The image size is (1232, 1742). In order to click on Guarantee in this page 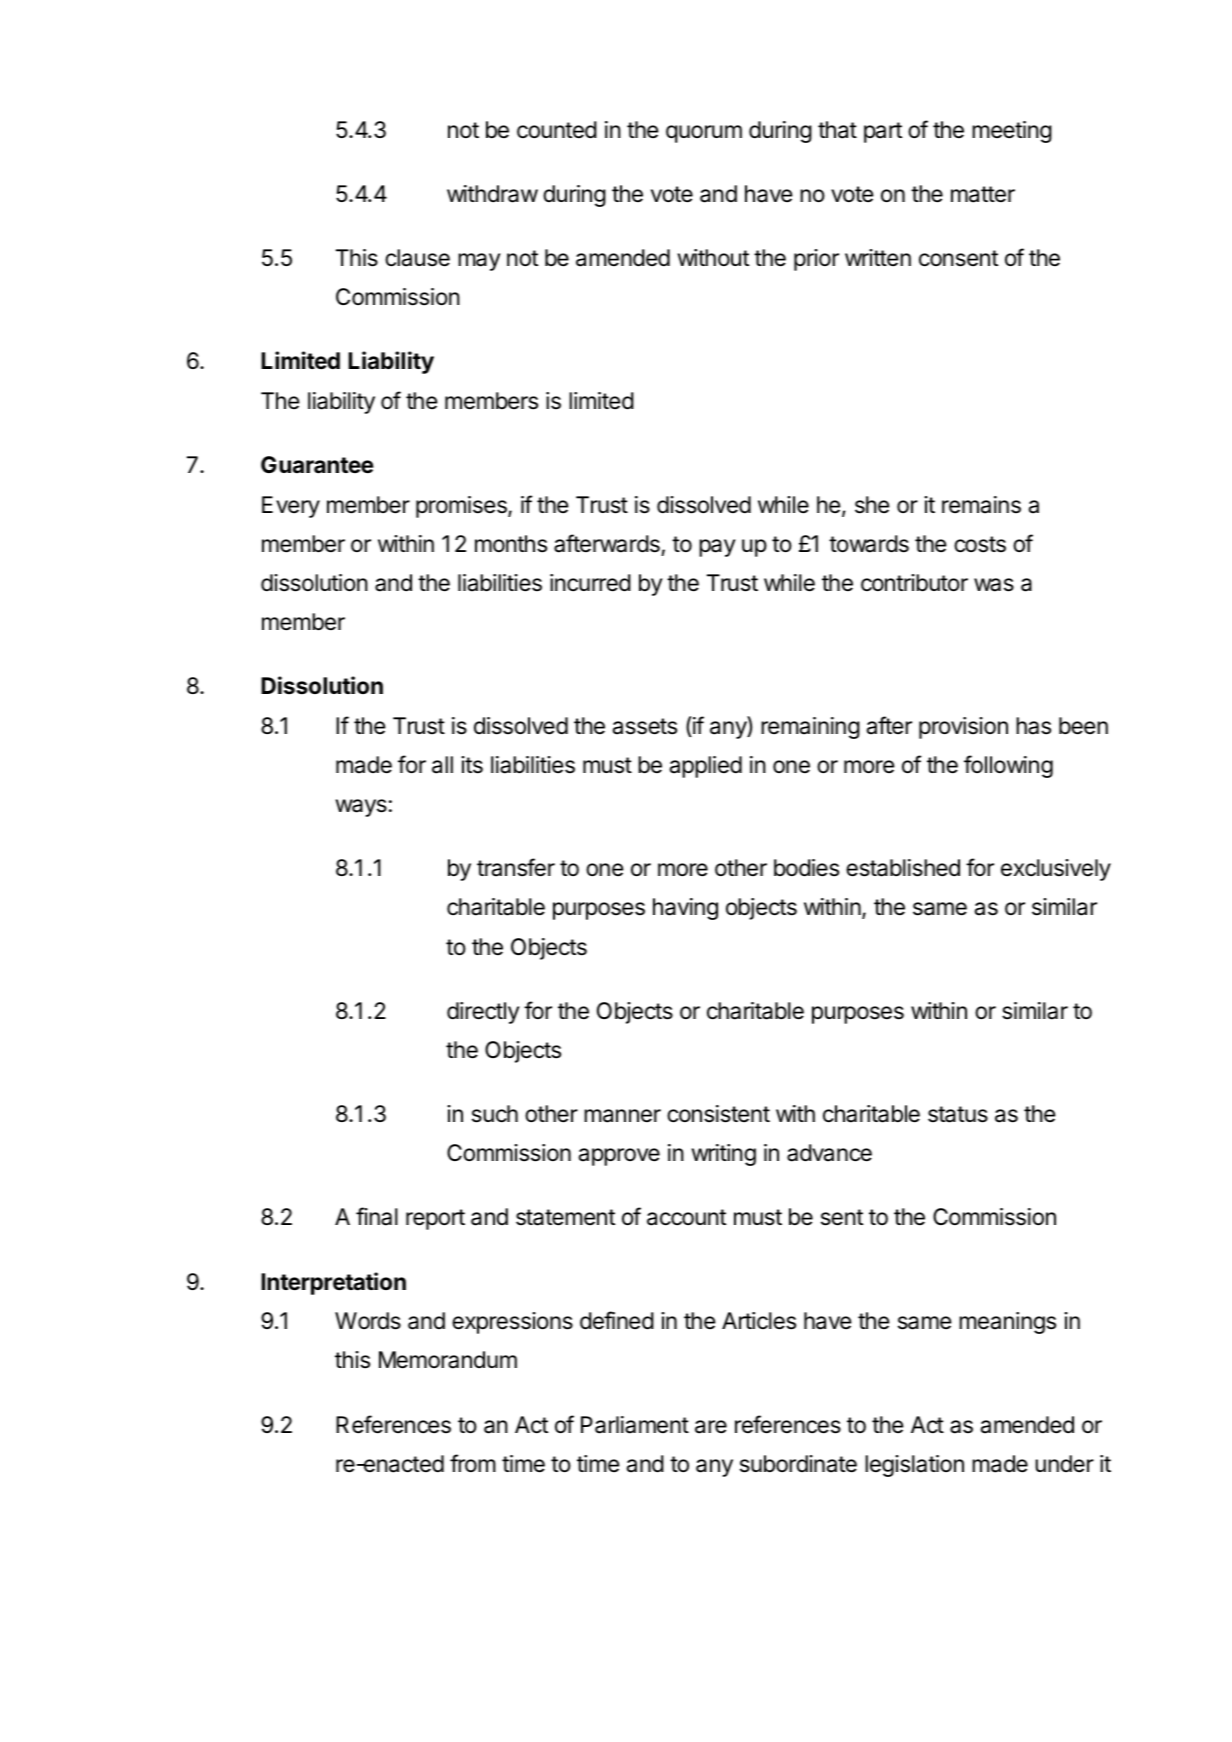, I will do `click(317, 465)`.
